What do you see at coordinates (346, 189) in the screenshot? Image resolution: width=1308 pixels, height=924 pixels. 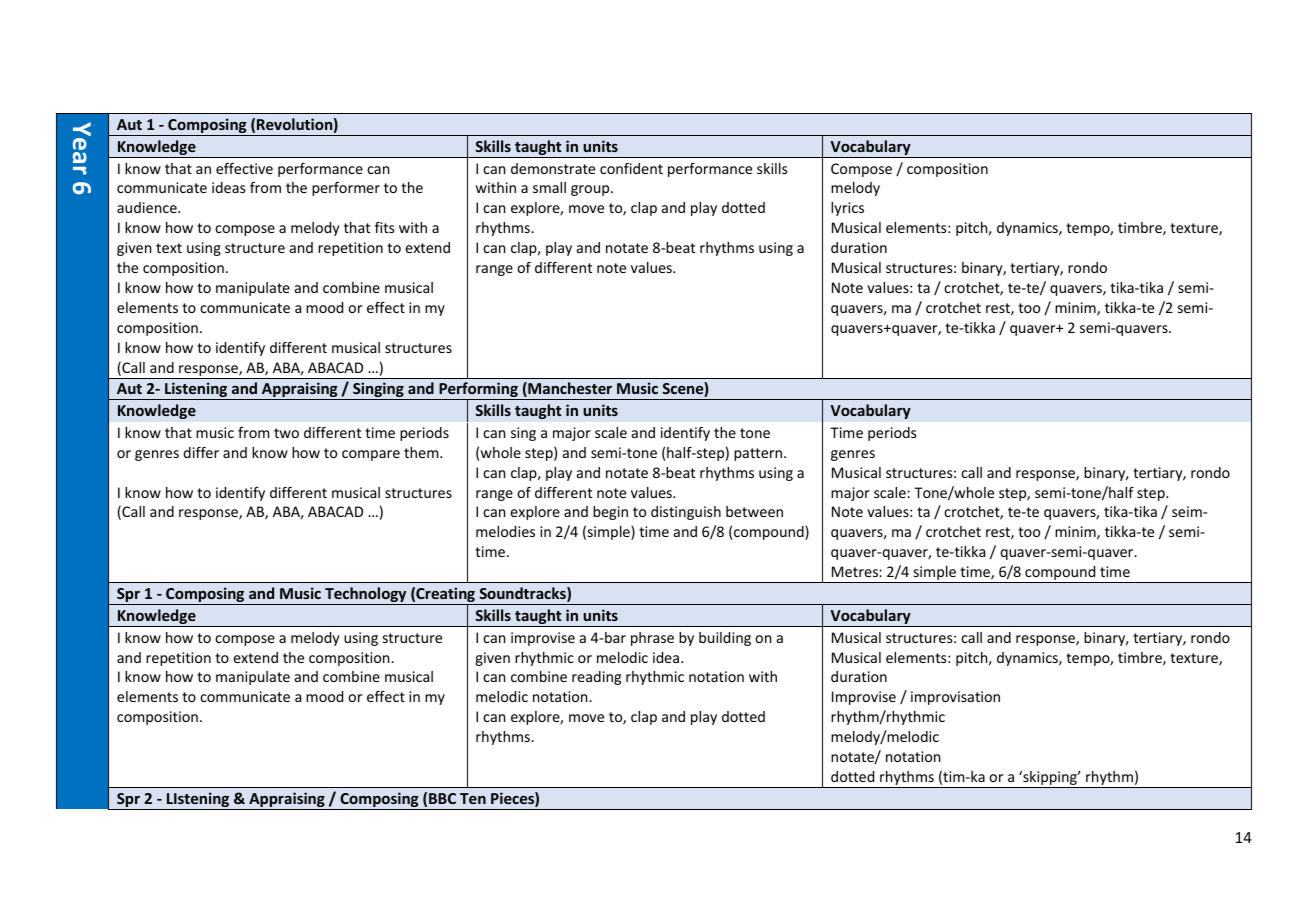 I see `performer` at bounding box center [346, 189].
